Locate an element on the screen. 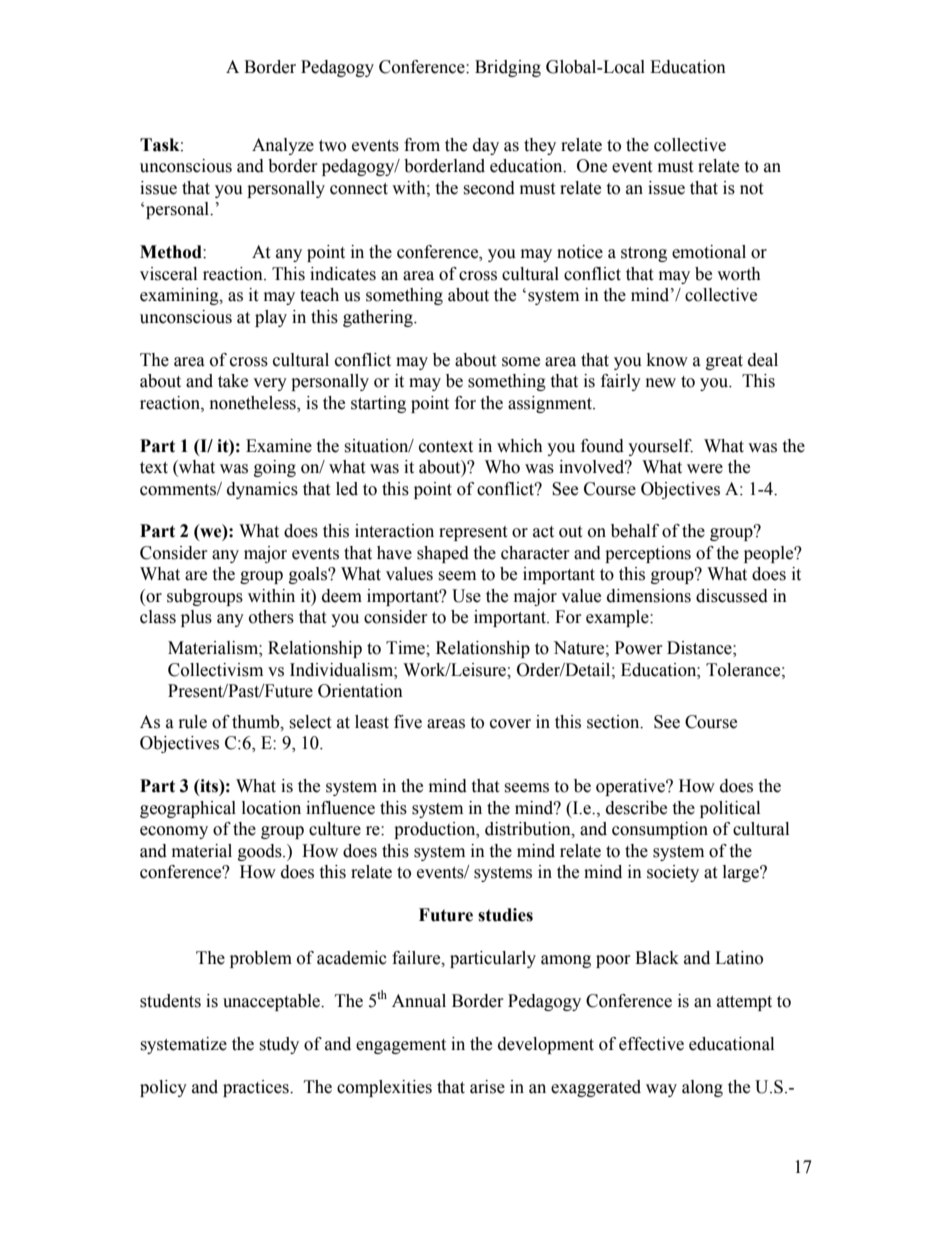 This screenshot has width=952, height=1233. rule is located at coordinates (193, 722).
